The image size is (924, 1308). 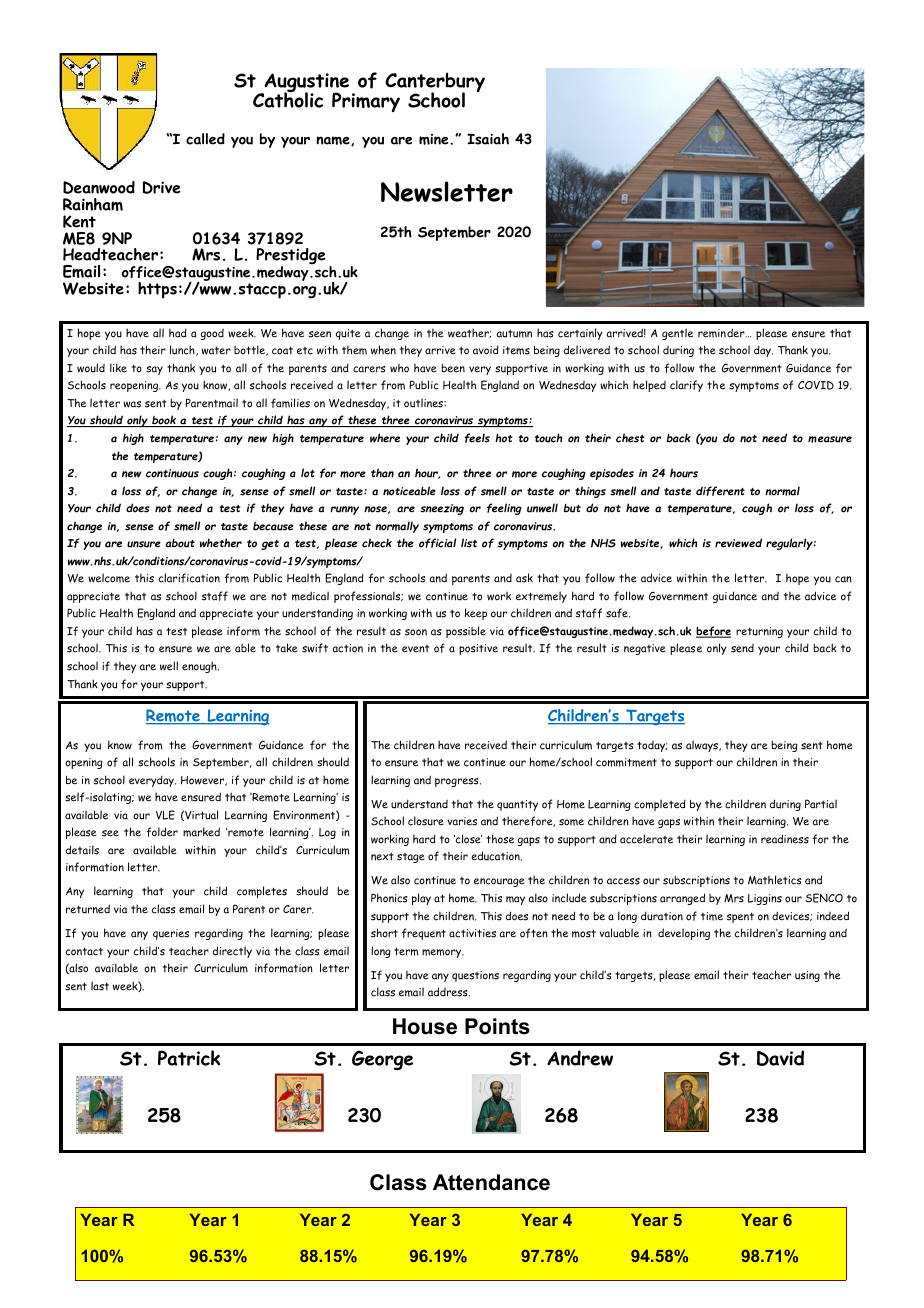 I want to click on called, so click(x=205, y=139).
